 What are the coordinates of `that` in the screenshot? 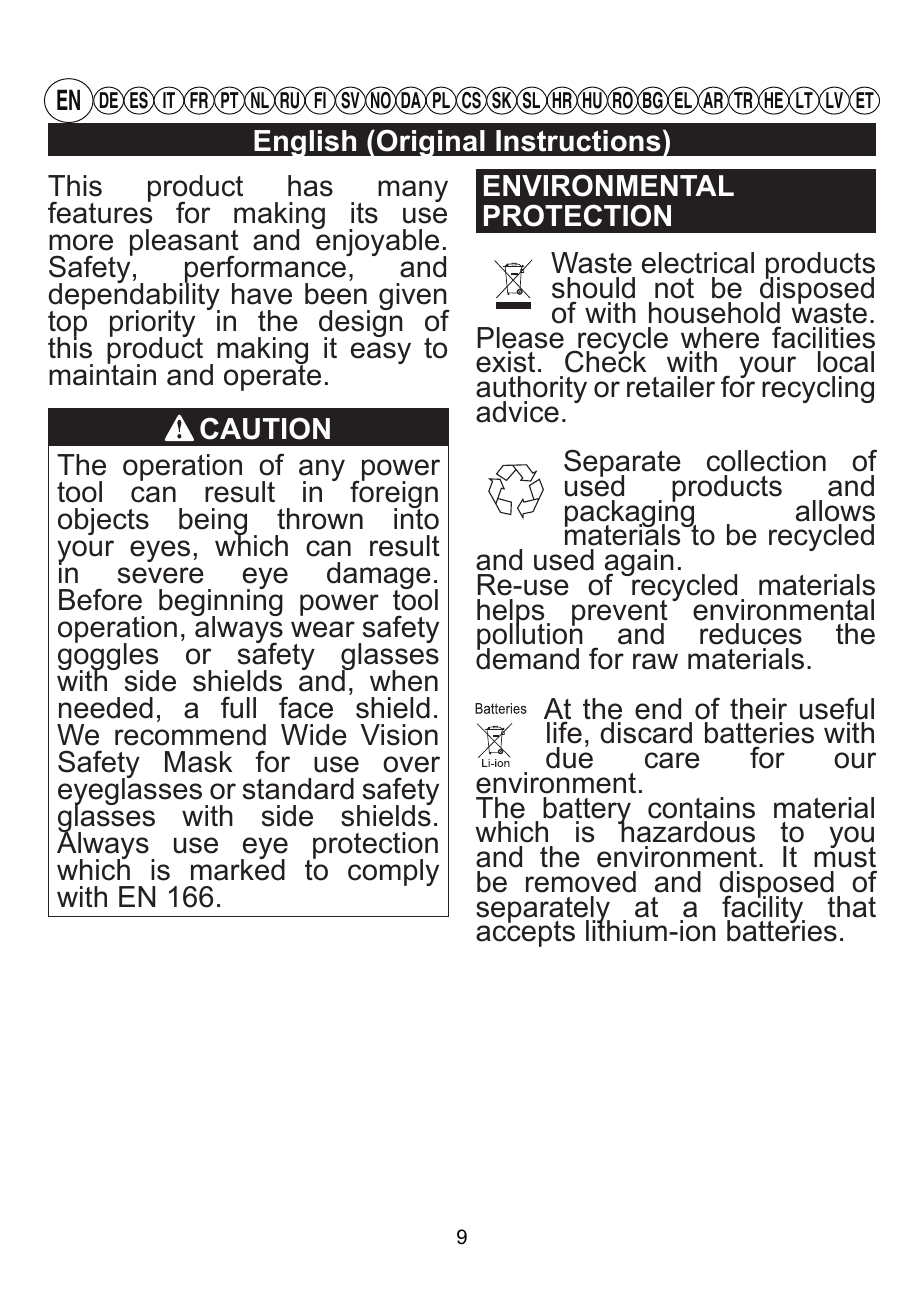 It's located at (851, 907).
